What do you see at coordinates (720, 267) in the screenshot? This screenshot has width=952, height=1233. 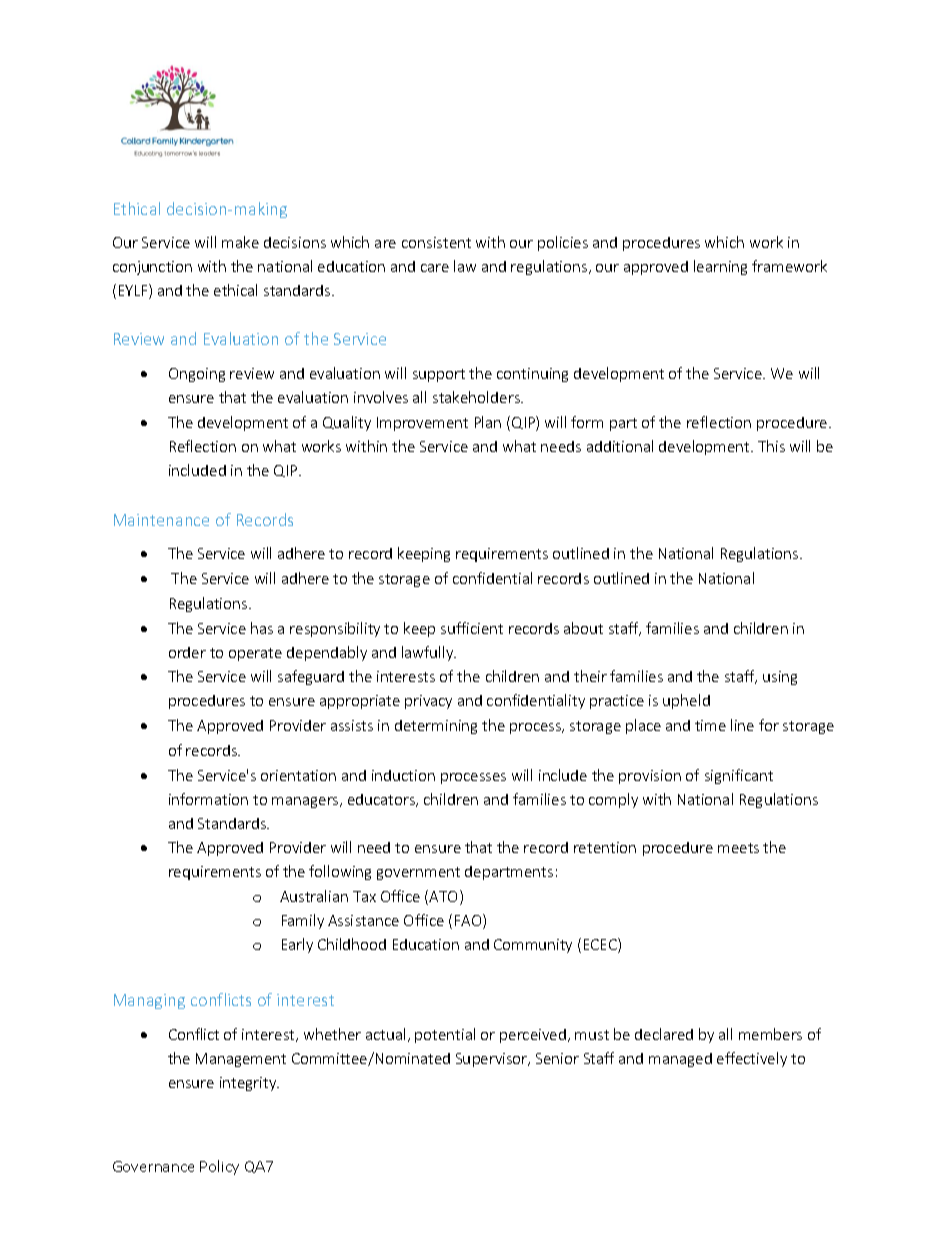 I see `learning` at bounding box center [720, 267].
